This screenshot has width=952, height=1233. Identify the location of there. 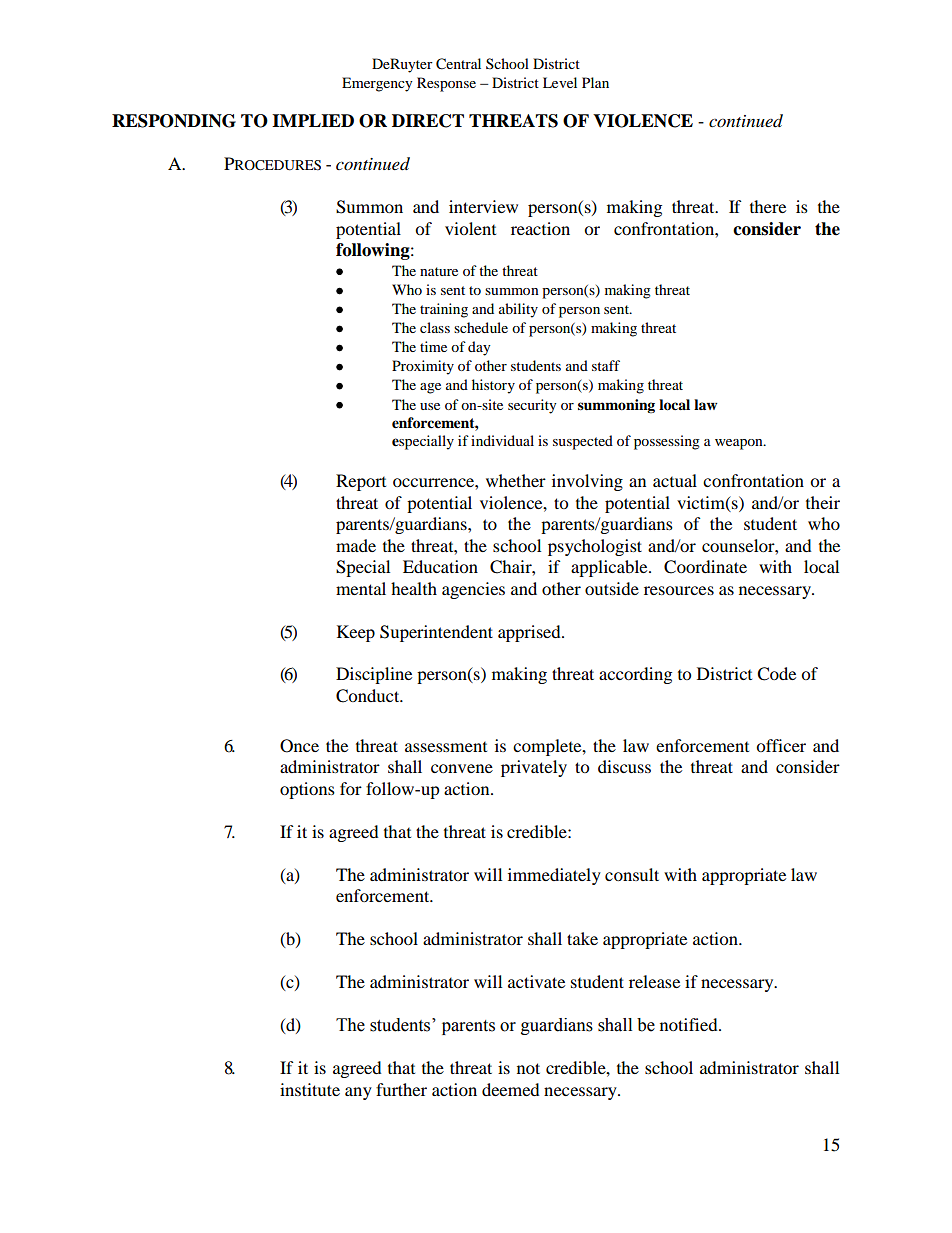
(768, 206).
